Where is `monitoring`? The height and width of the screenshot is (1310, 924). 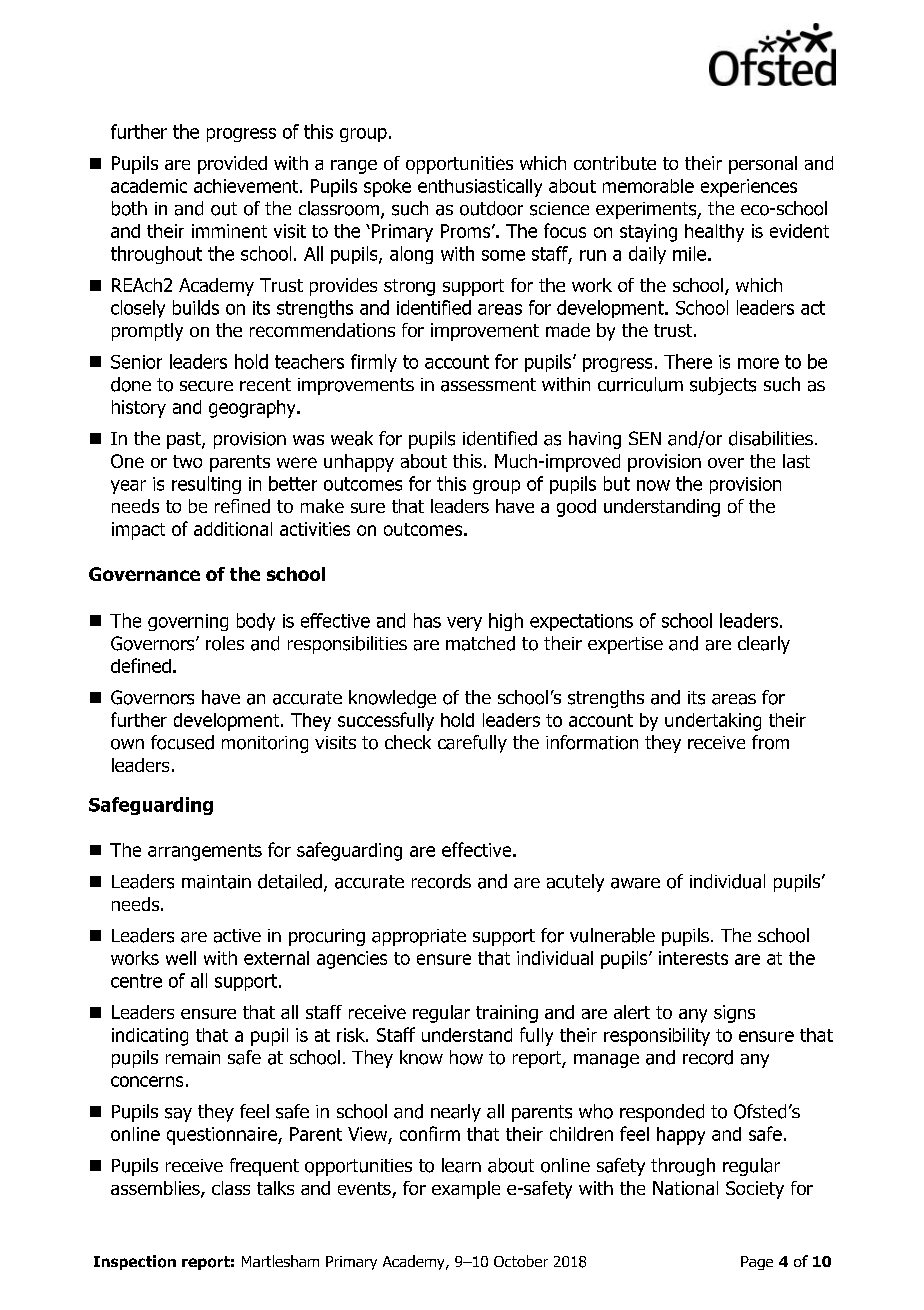 monitoring is located at coordinates (265, 744).
